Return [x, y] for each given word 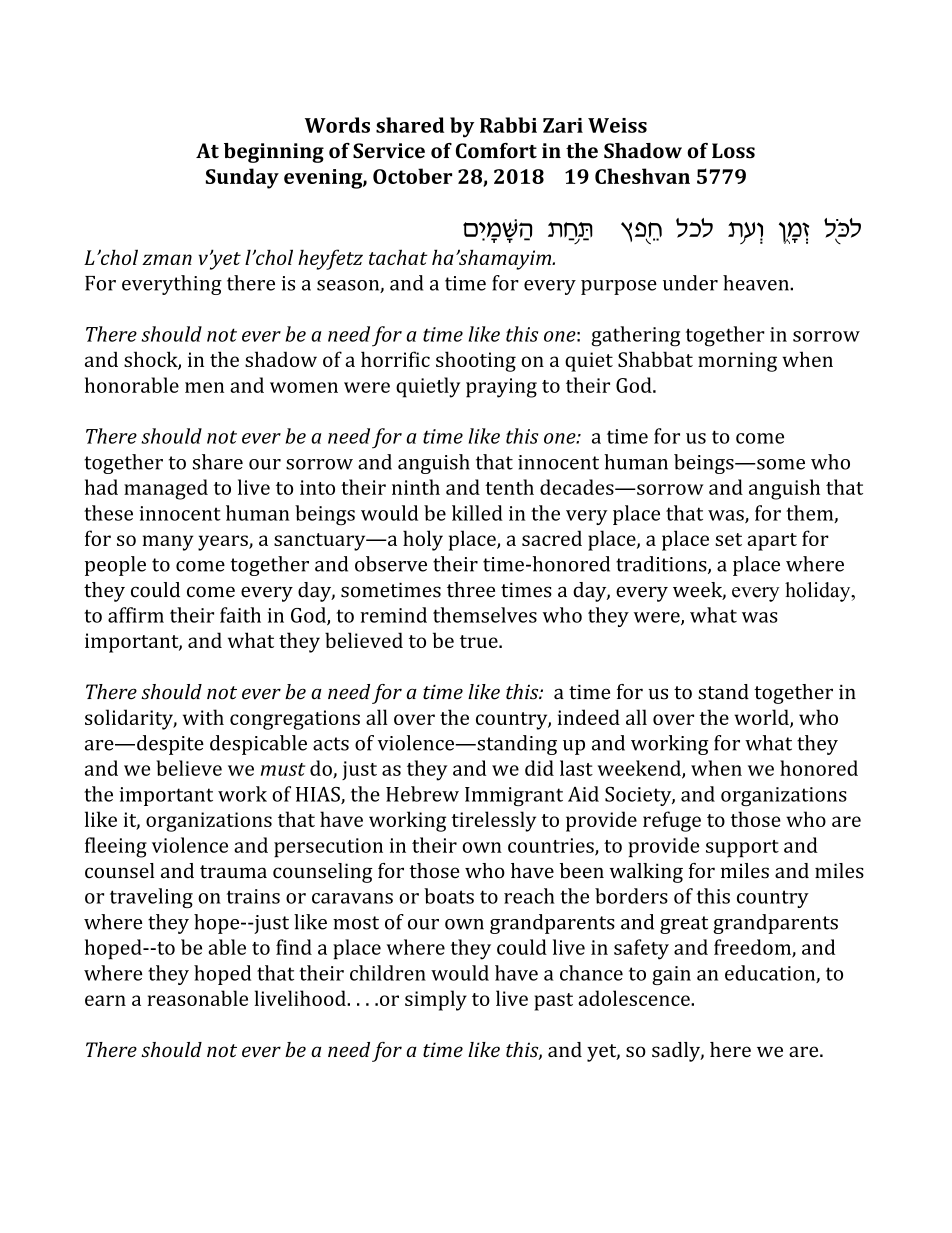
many [168, 543]
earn [105, 1000]
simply [436, 1000]
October [412, 176]
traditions [662, 565]
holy [423, 540]
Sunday [242, 178]
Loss [733, 151]
